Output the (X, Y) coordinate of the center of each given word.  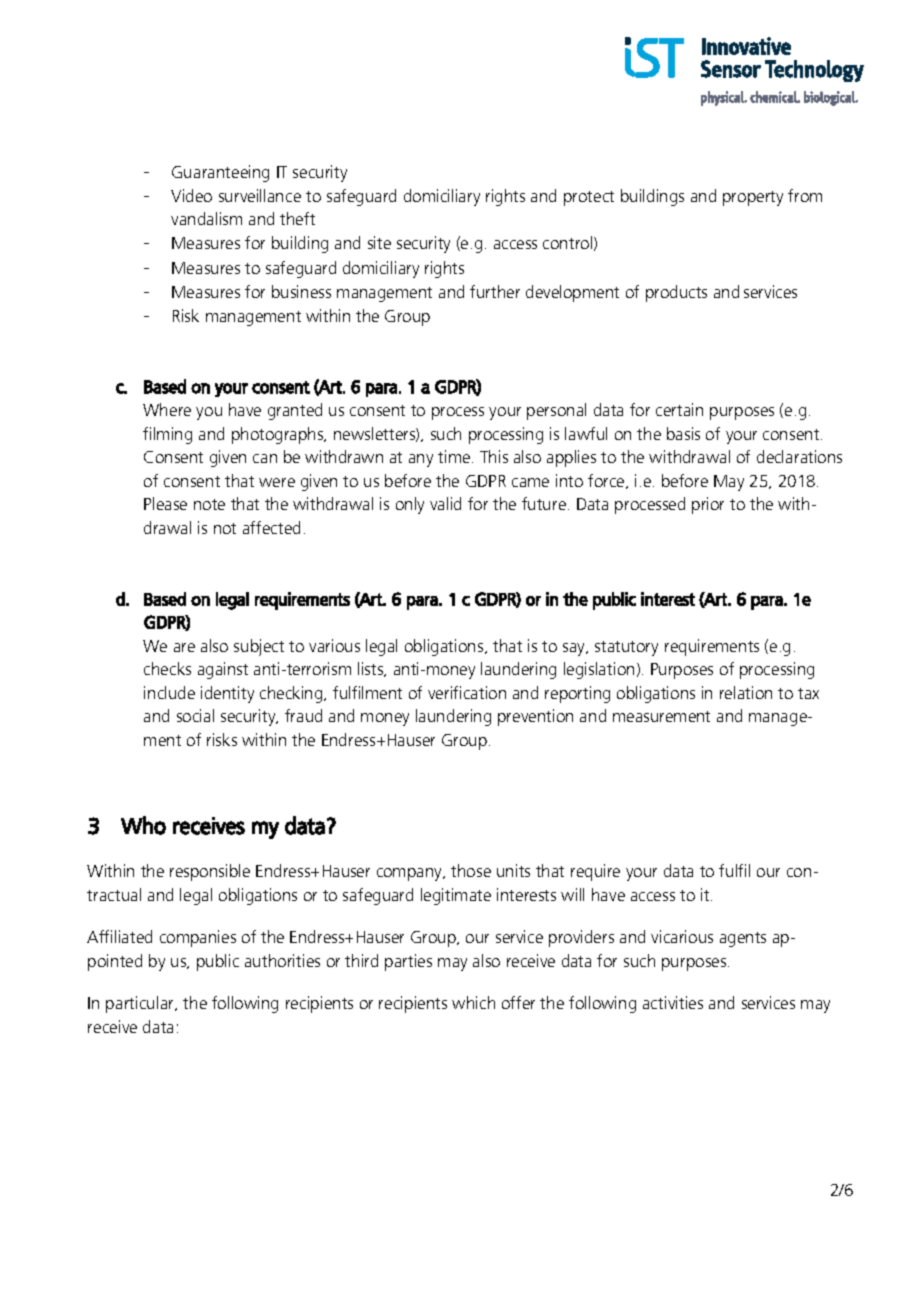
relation (746, 692)
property (753, 198)
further (495, 291)
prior (708, 505)
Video (191, 195)
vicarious (682, 936)
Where (167, 409)
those (471, 870)
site (379, 242)
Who (143, 825)
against (223, 670)
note (209, 504)
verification (467, 692)
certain (679, 409)
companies (198, 938)
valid (445, 503)
